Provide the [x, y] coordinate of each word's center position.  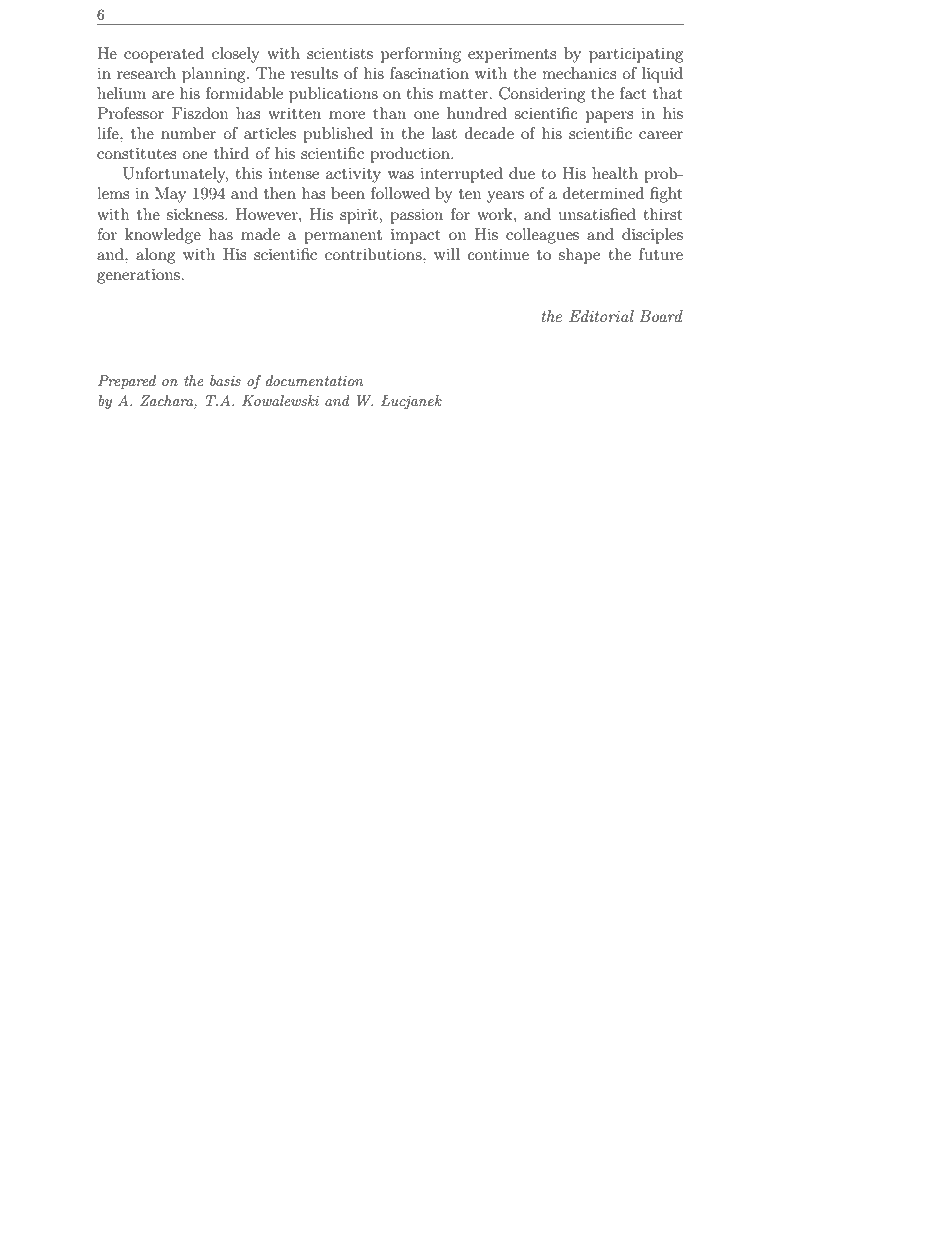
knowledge [163, 236]
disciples [652, 236]
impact [416, 236]
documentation [314, 380]
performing [421, 55]
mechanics [579, 73]
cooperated [164, 55]
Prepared [127, 382]
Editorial [601, 316]
